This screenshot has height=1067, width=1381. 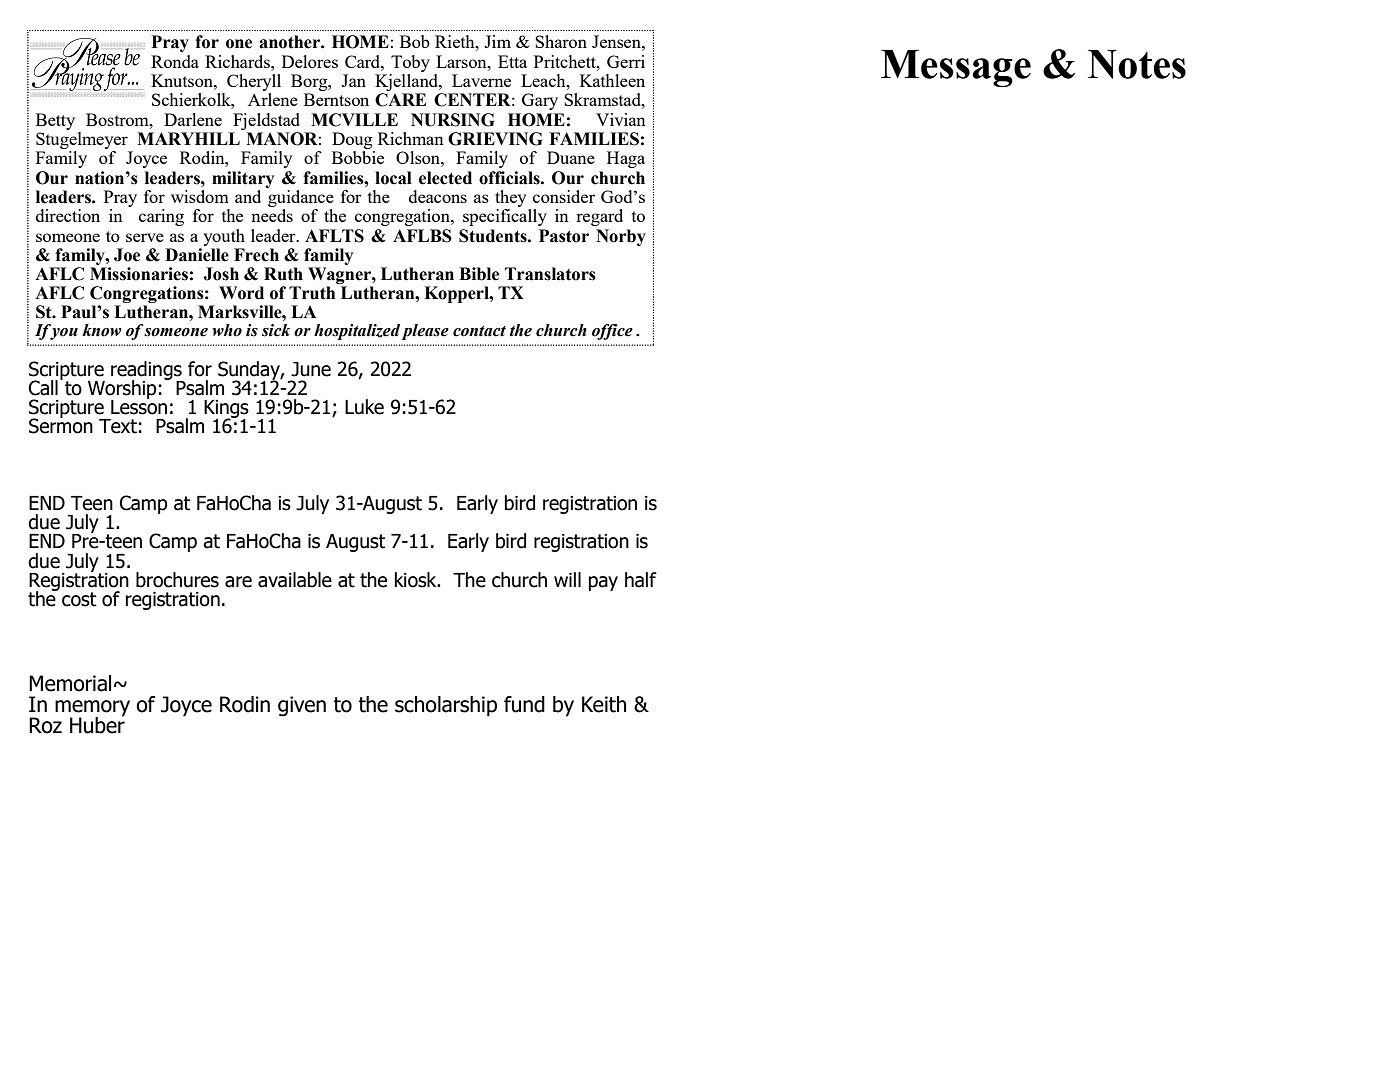 What do you see at coordinates (604, 704) in the screenshot?
I see `Keith` at bounding box center [604, 704].
